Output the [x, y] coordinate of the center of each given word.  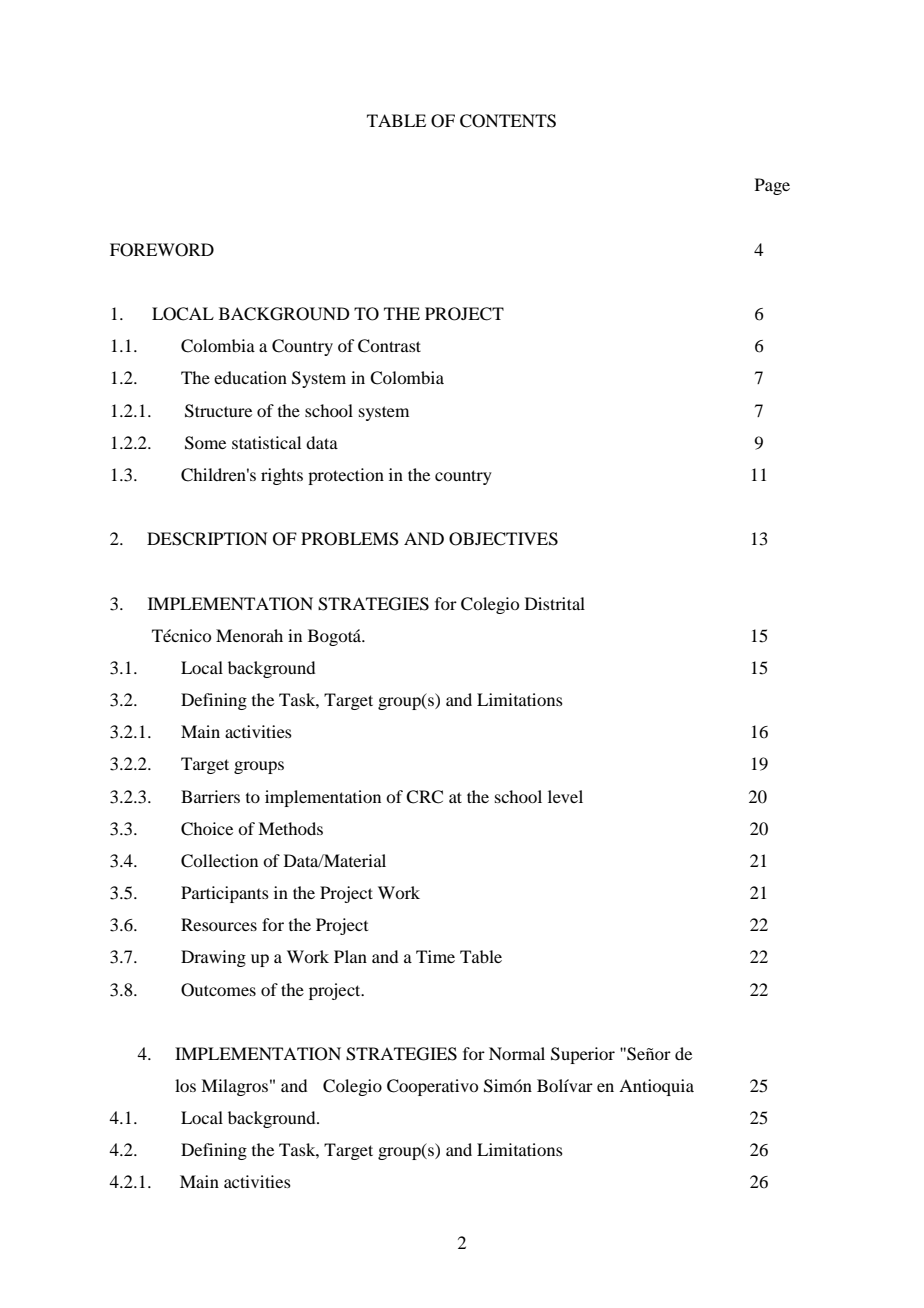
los [185, 1085]
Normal [517, 1053]
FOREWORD [162, 250]
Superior [583, 1055]
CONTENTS [508, 121]
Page [772, 186]
